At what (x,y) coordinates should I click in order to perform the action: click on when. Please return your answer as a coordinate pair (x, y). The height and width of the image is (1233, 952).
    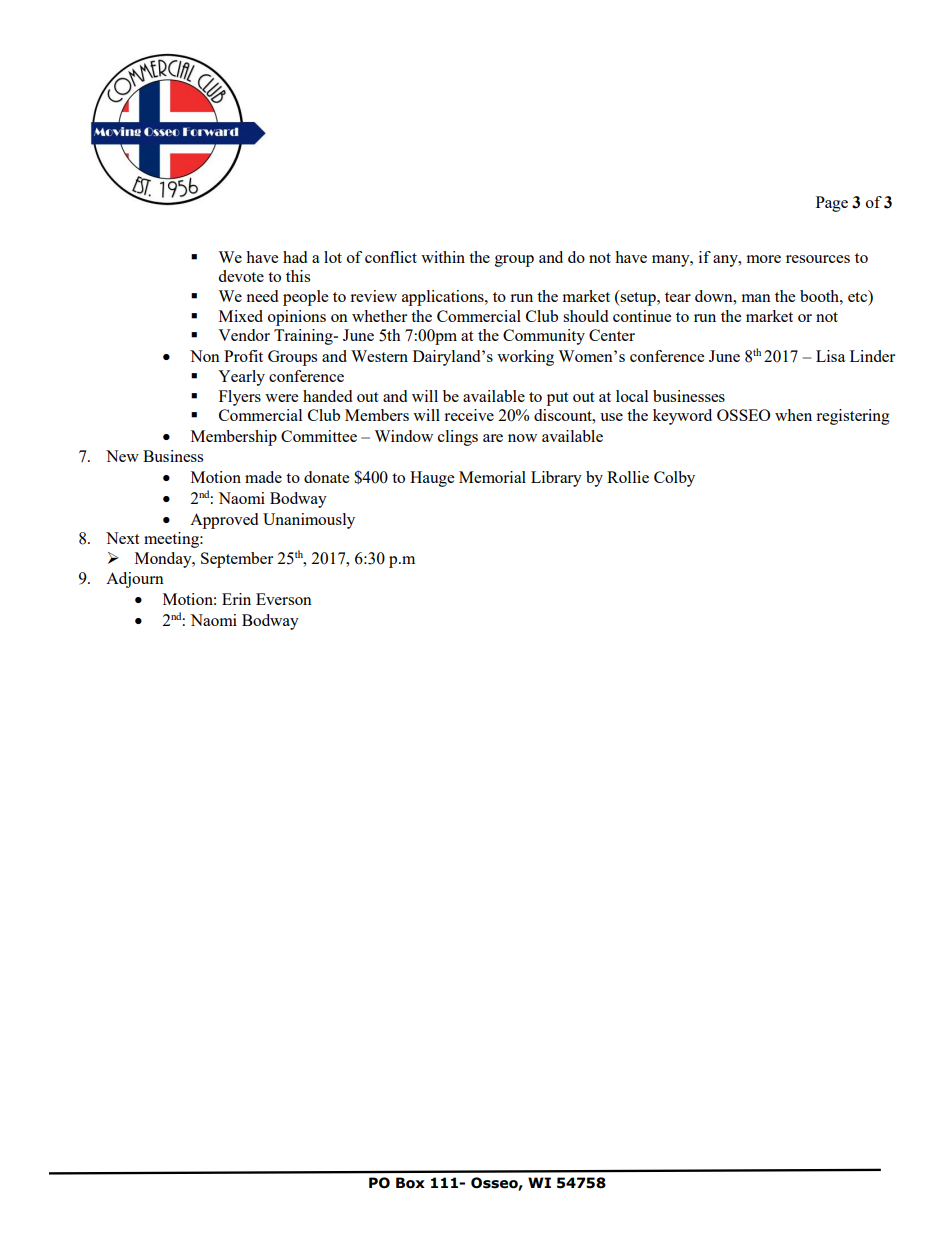
    Looking at the image, I should click on (793, 415).
